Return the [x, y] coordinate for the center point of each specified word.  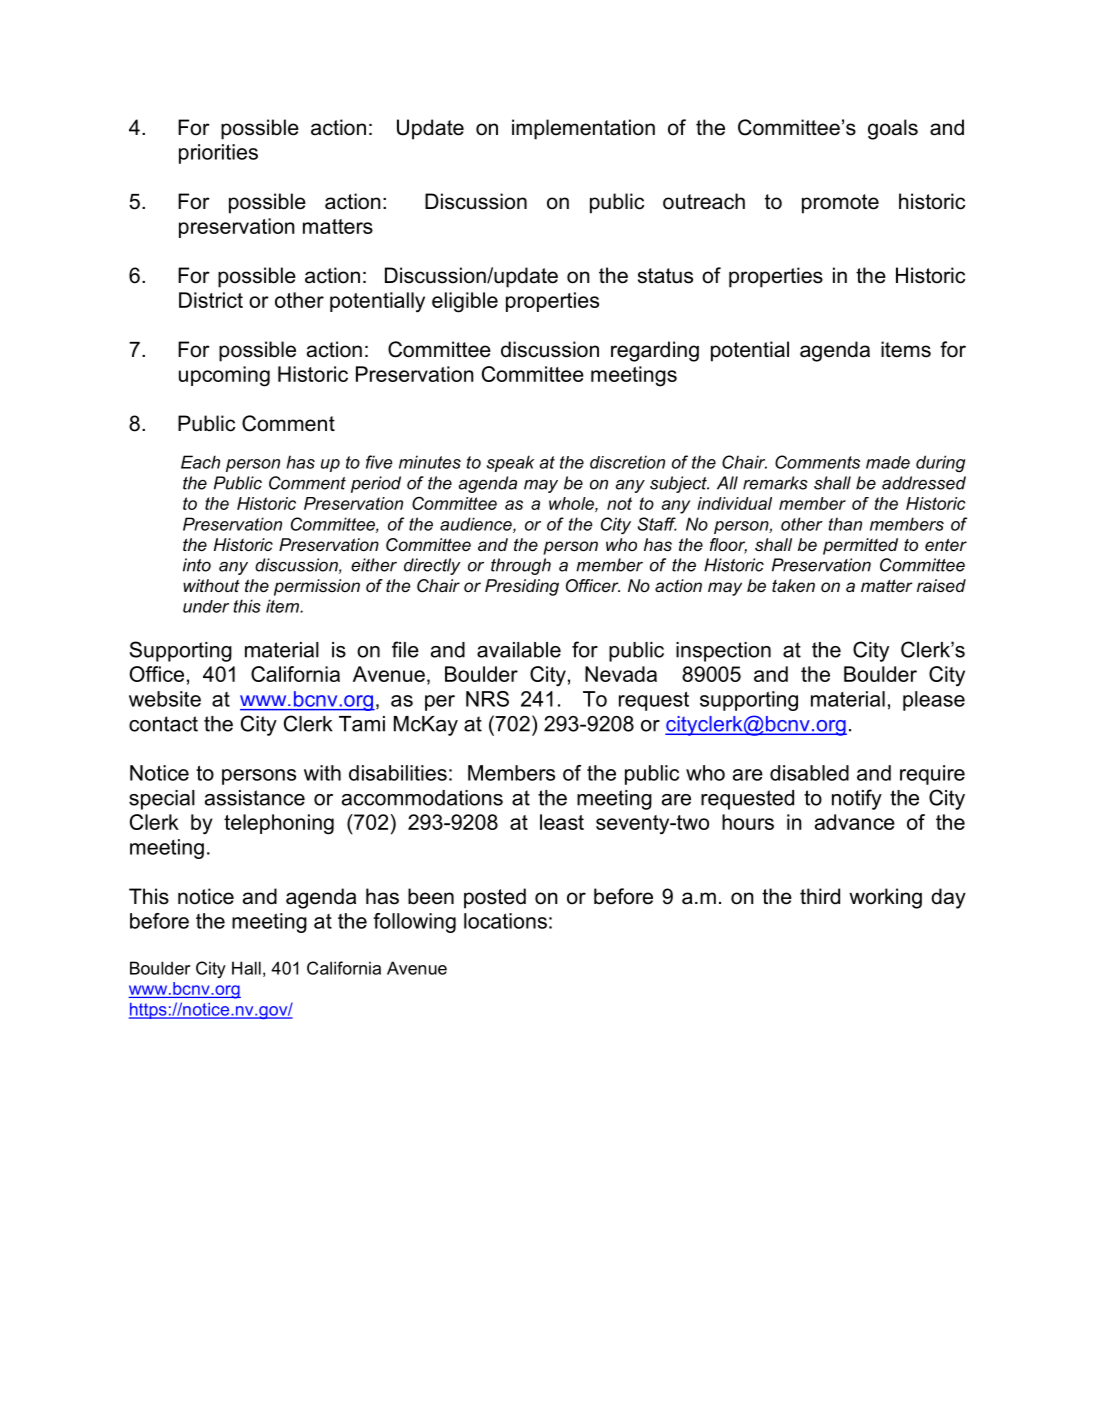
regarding [655, 351]
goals [893, 129]
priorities [218, 154]
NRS [487, 699]
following [414, 923]
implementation [583, 129]
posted [495, 898]
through [521, 566]
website [165, 699]
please [934, 701]
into [197, 565]
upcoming [224, 376]
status [665, 276]
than [845, 524]
